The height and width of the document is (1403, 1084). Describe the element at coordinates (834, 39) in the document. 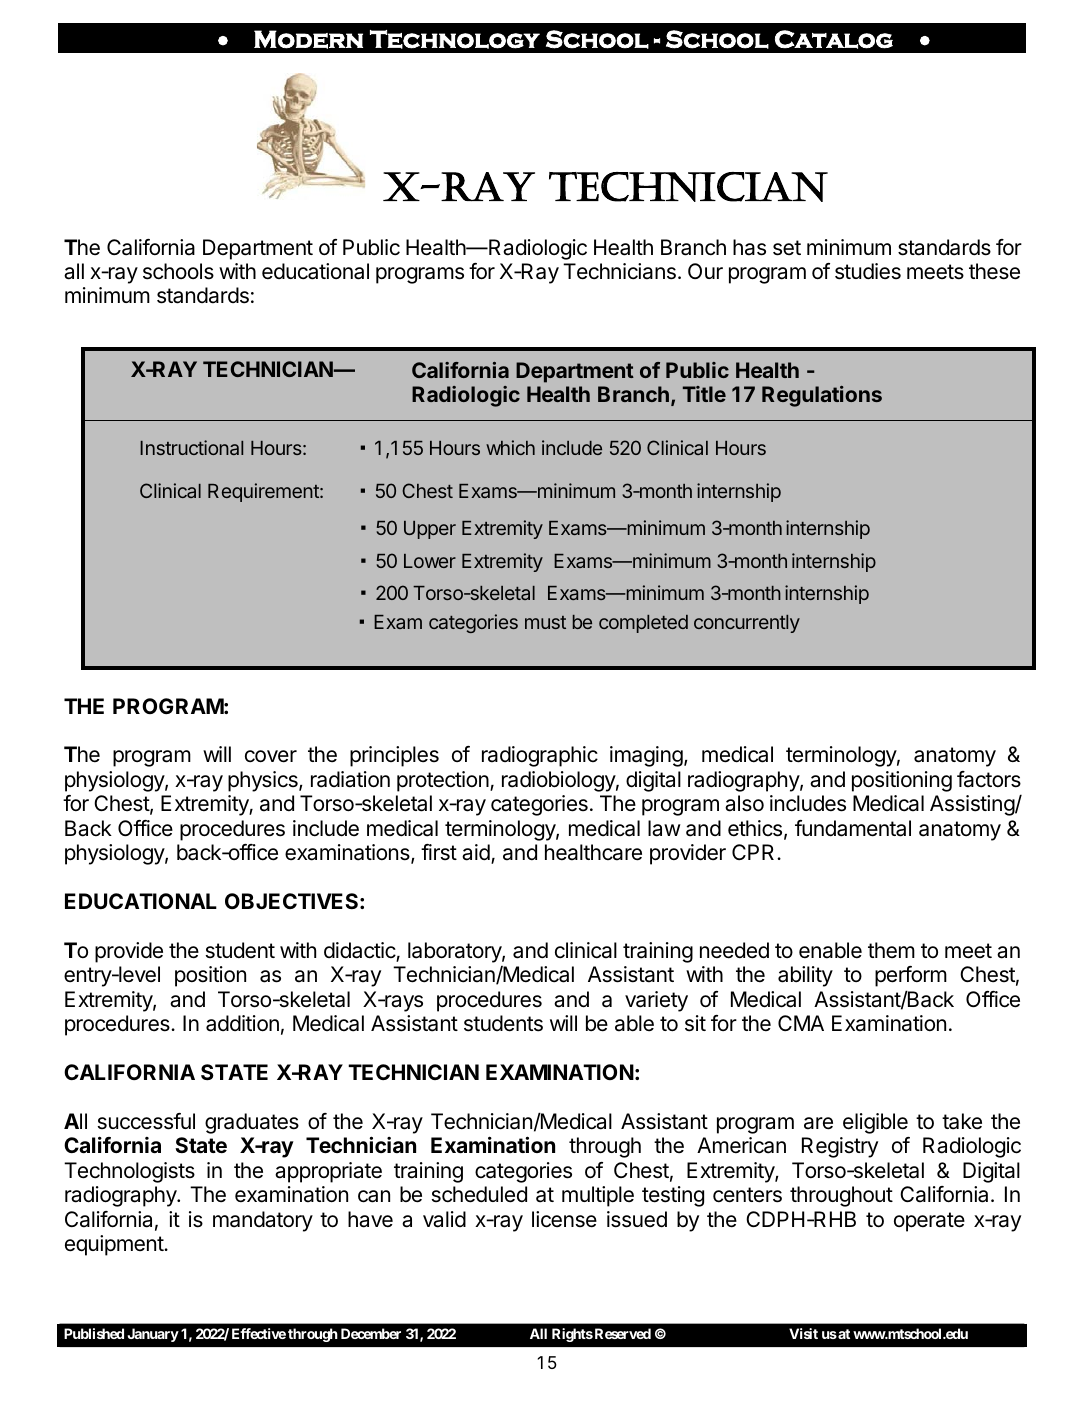

I see `Catalog` at that location.
